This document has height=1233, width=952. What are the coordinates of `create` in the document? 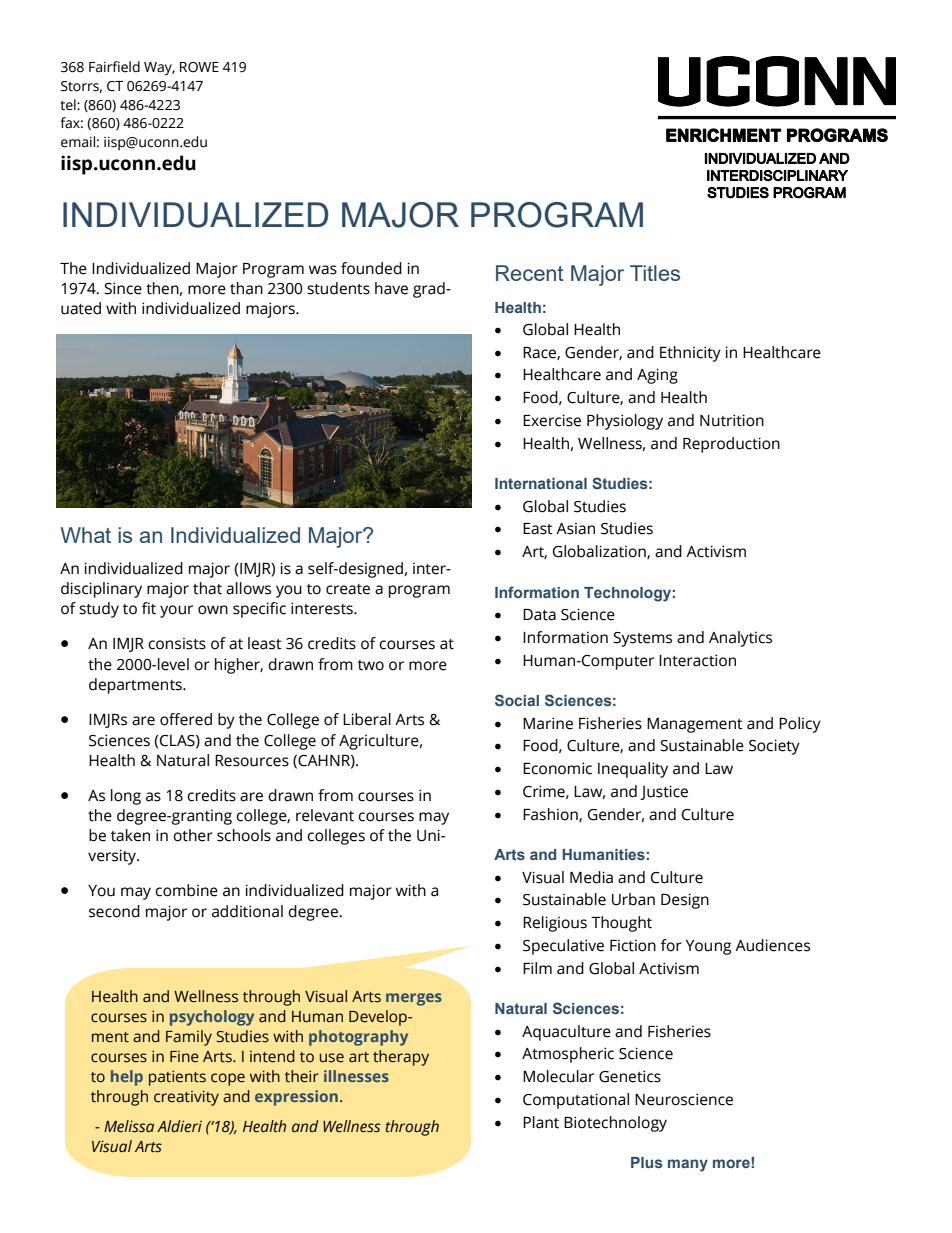 It's located at (348, 589).
